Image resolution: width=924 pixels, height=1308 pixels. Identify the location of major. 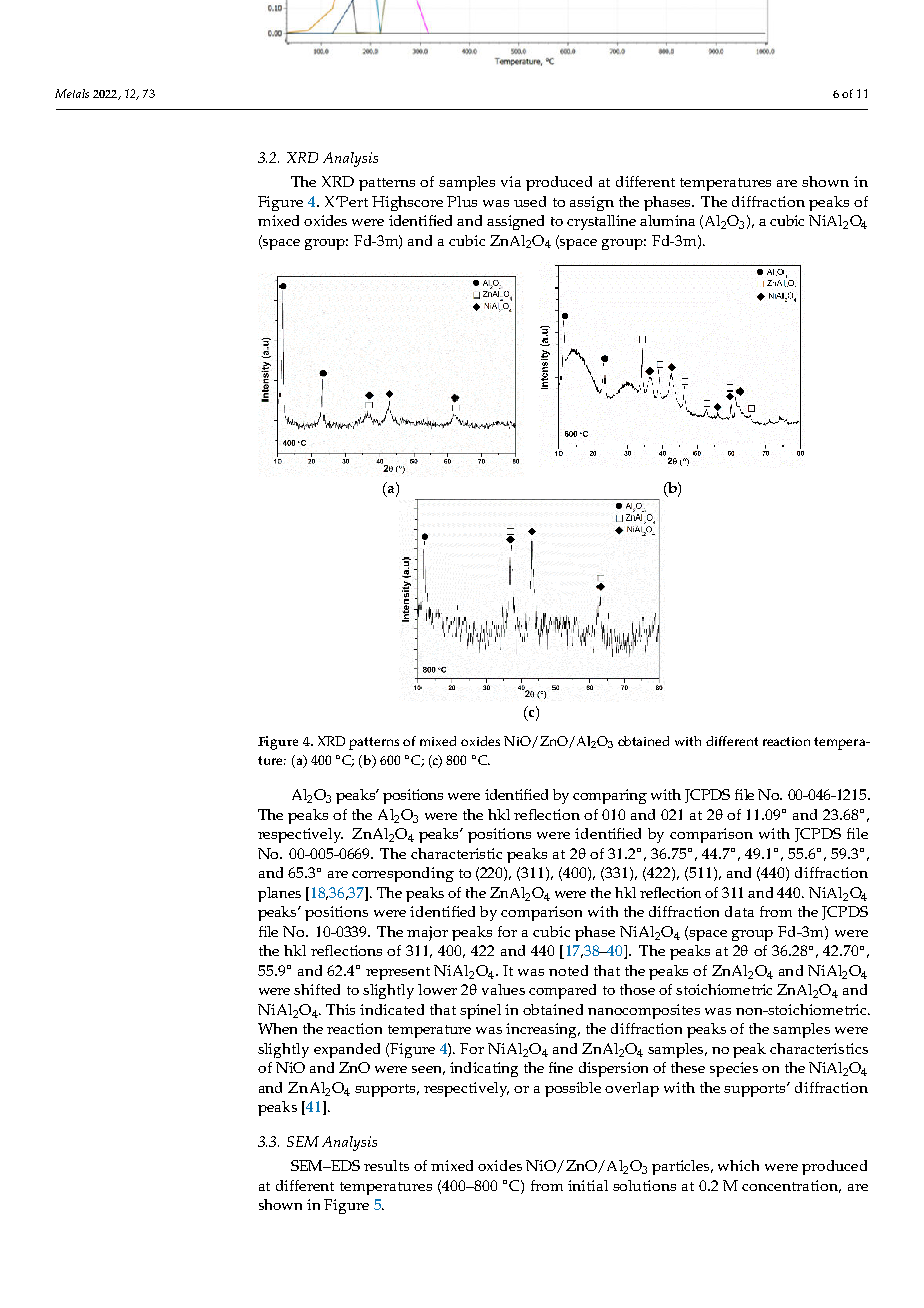
(427, 933).
